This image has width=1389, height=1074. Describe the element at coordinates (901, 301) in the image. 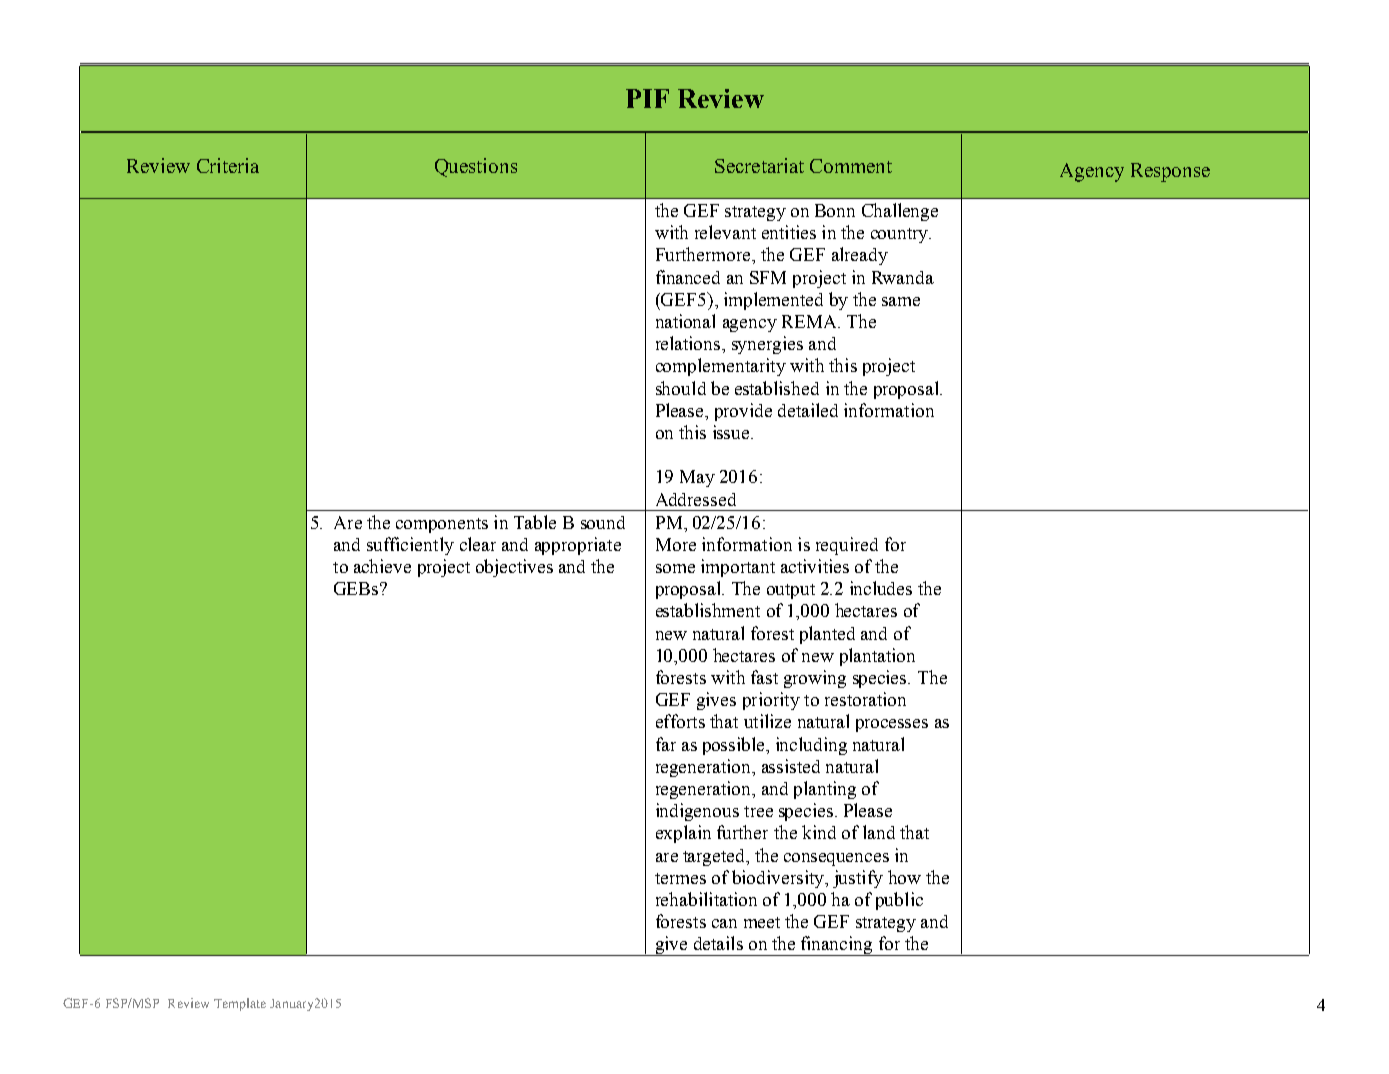

I see `same` at that location.
